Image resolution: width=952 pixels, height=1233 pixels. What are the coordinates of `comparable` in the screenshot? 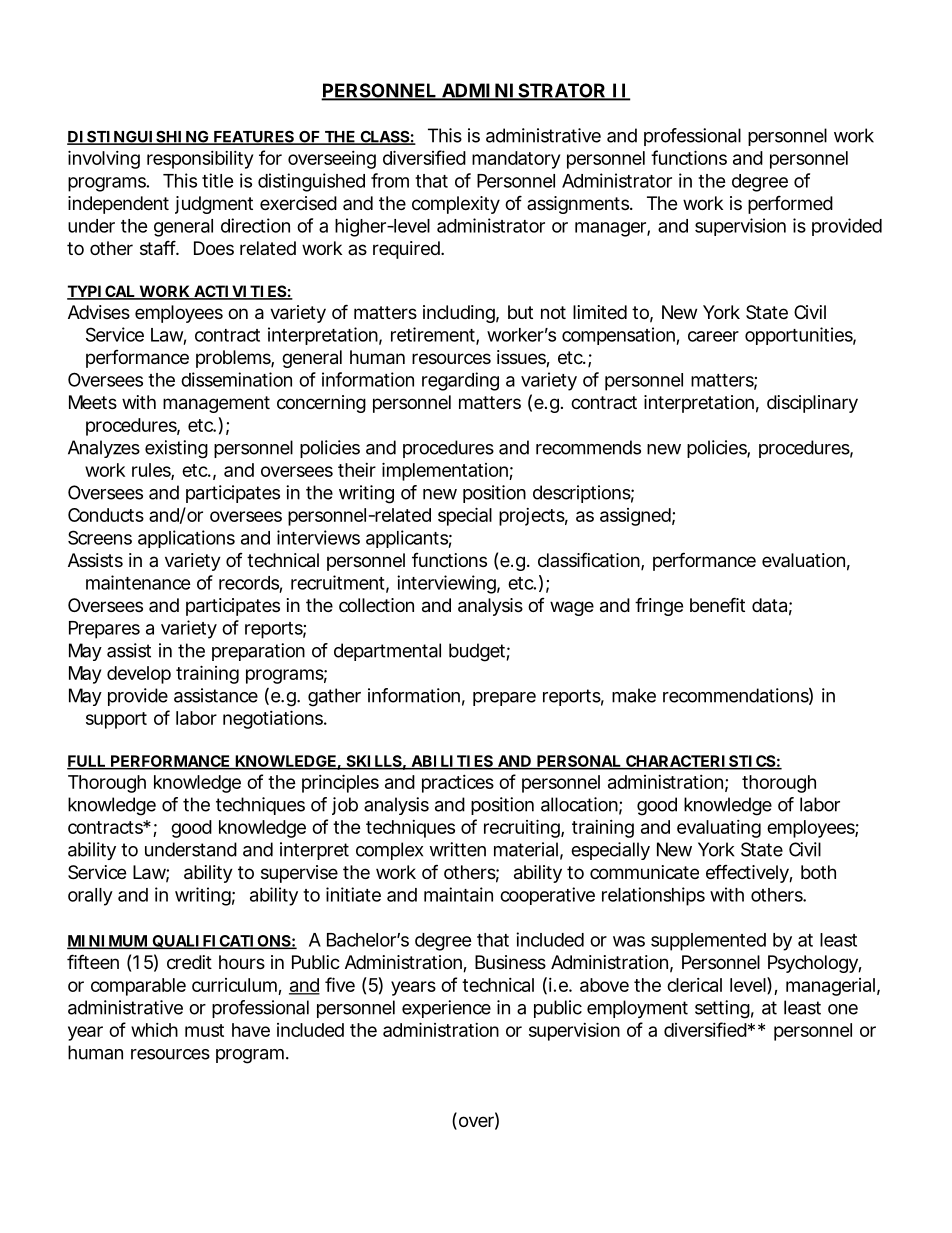 It's located at (138, 987).
